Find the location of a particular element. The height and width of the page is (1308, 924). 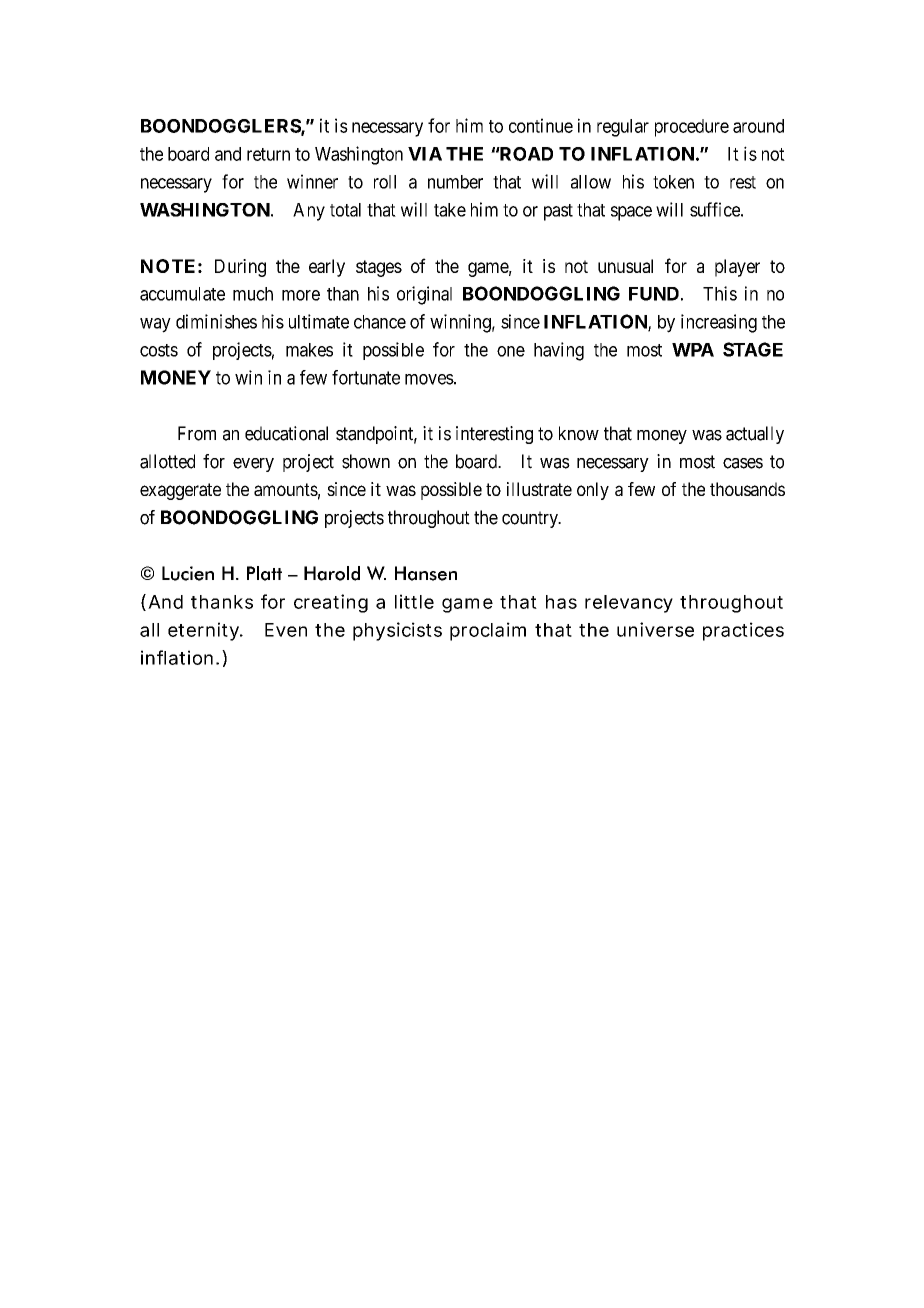

return is located at coordinates (268, 154).
